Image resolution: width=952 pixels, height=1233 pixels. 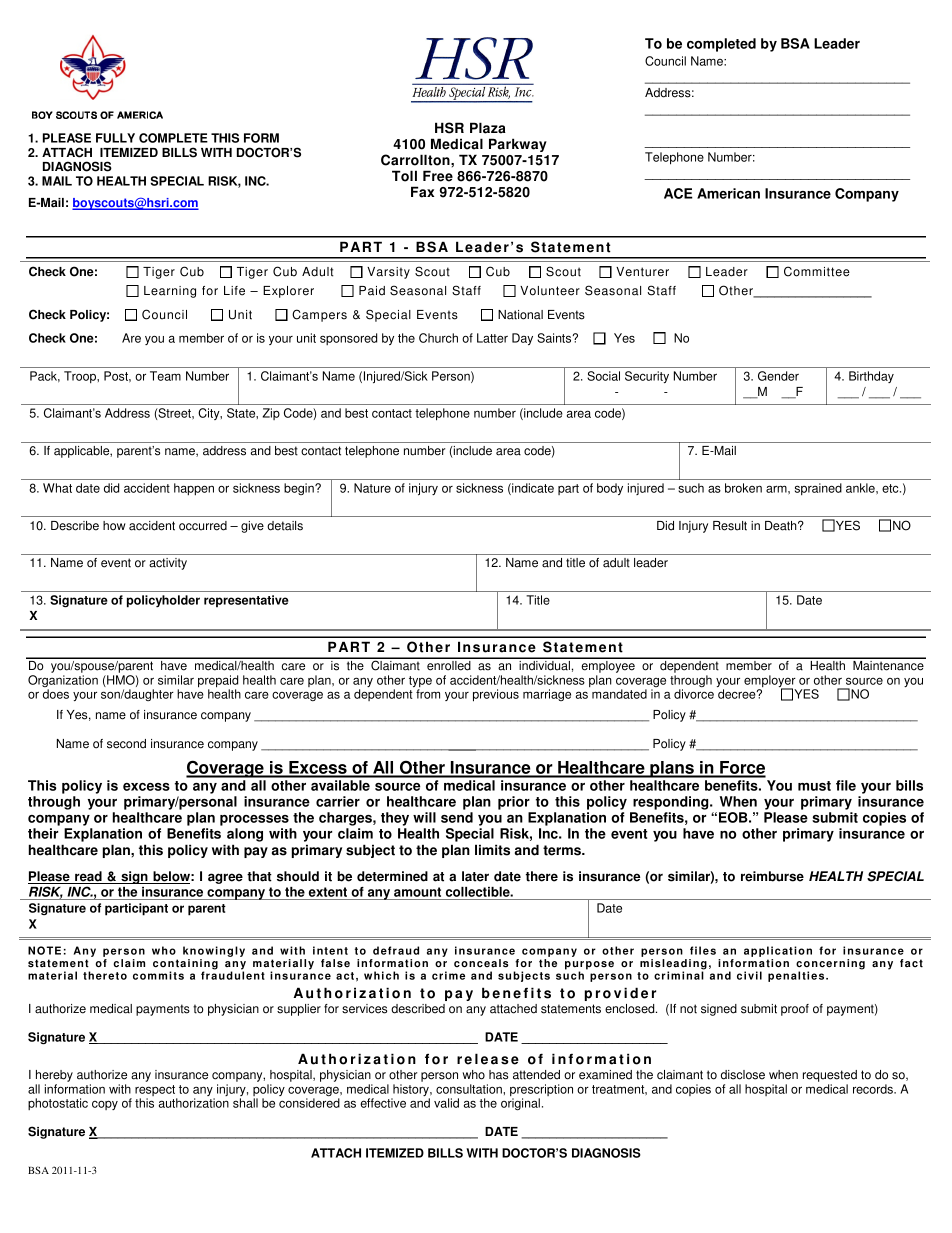 I want to click on activity, so click(x=168, y=564).
